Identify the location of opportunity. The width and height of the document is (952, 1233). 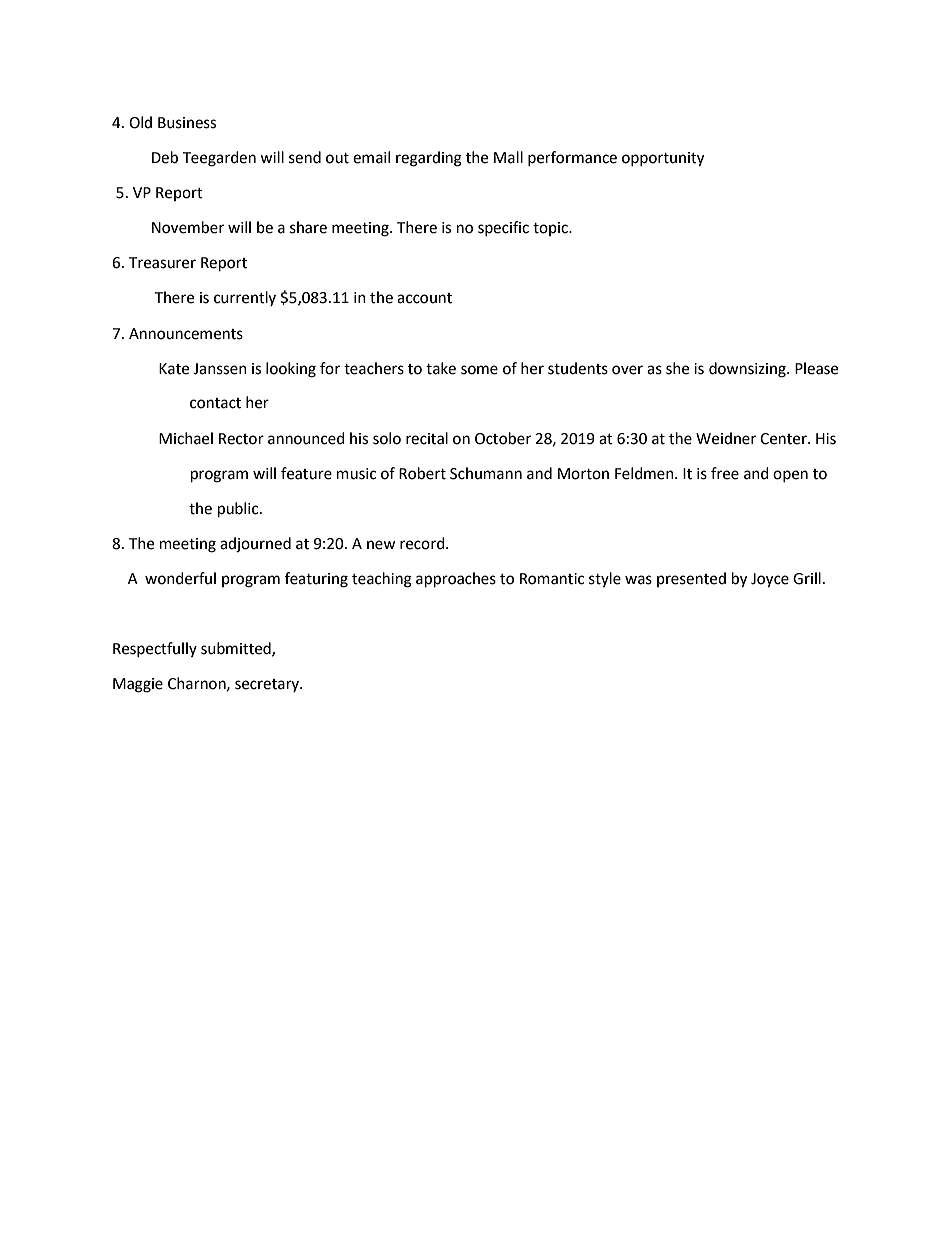
(663, 159).
